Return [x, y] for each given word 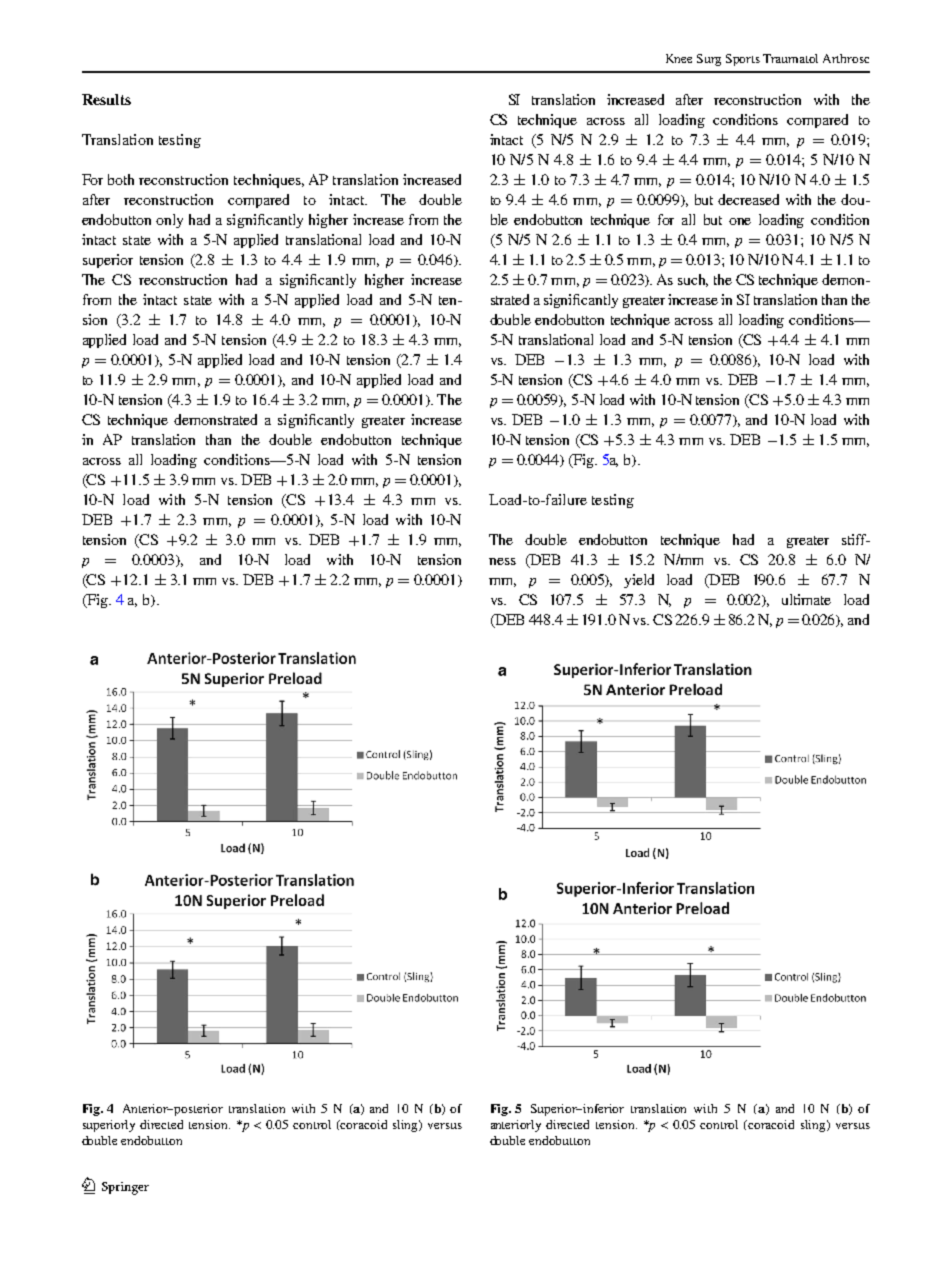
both [121, 179]
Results [106, 99]
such [693, 280]
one [740, 221]
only [169, 221]
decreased [748, 199]
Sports [743, 60]
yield [639, 581]
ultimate [806, 599]
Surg [709, 60]
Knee [679, 58]
